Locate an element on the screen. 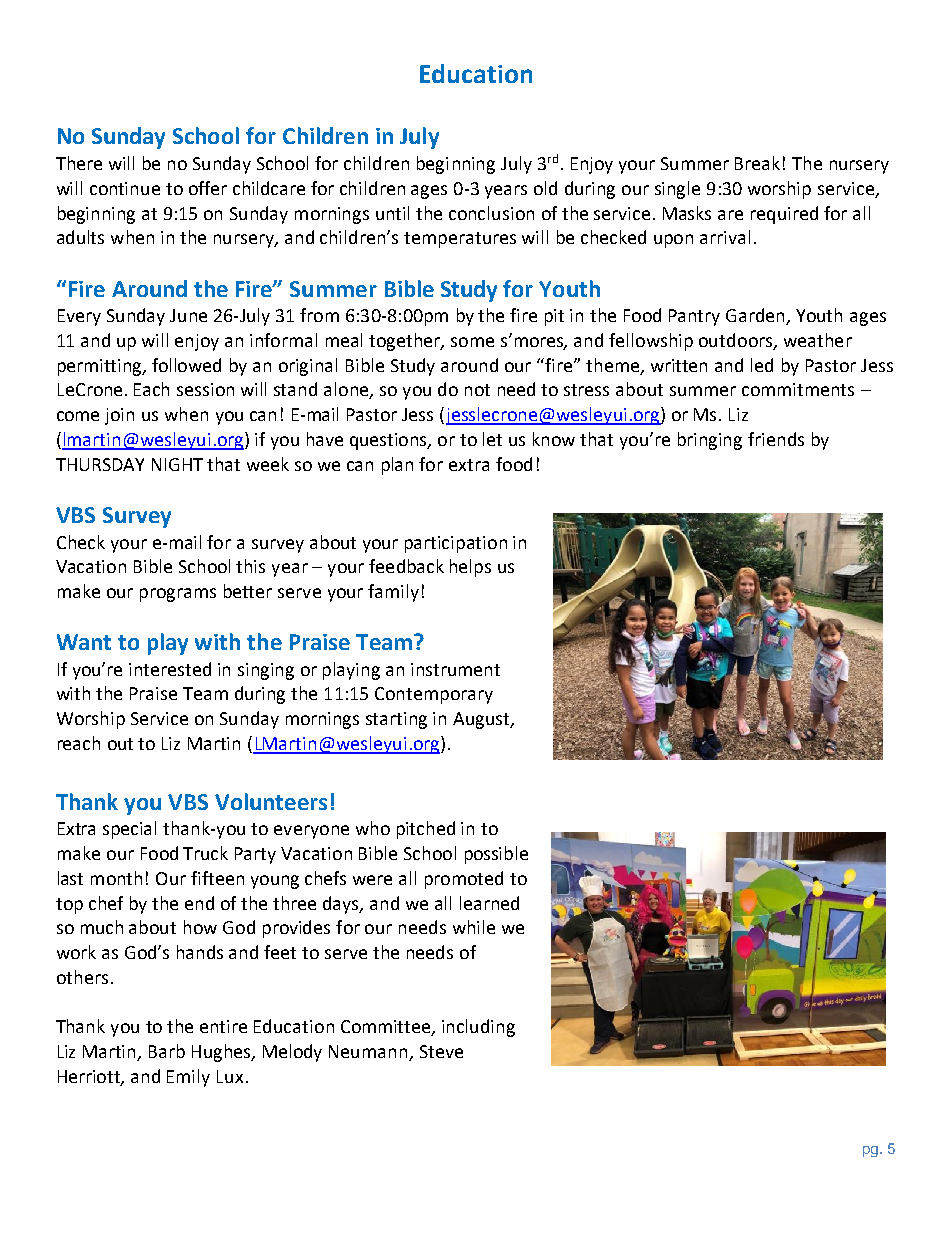  single is located at coordinates (677, 190).
